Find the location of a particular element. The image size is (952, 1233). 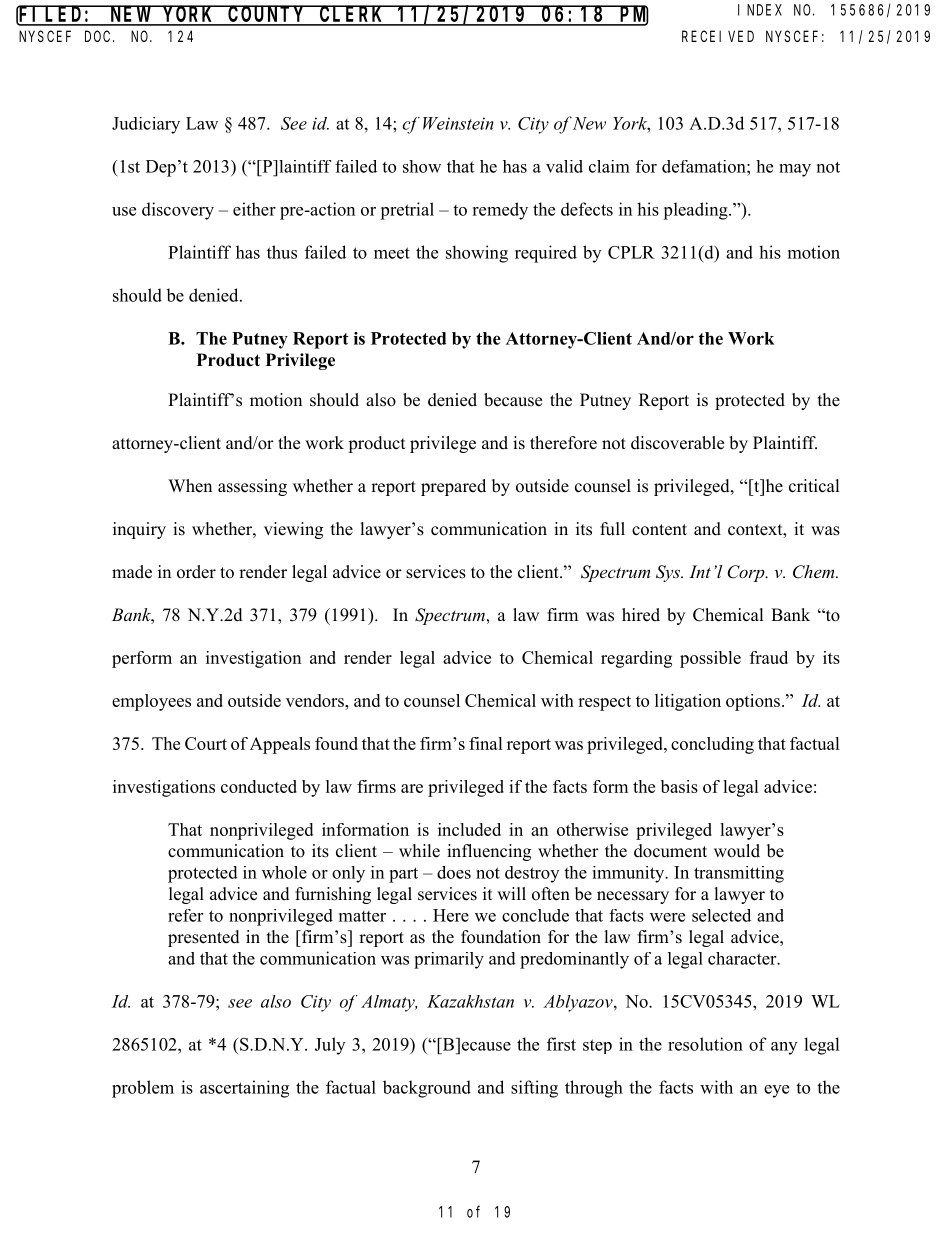

order is located at coordinates (196, 572).
